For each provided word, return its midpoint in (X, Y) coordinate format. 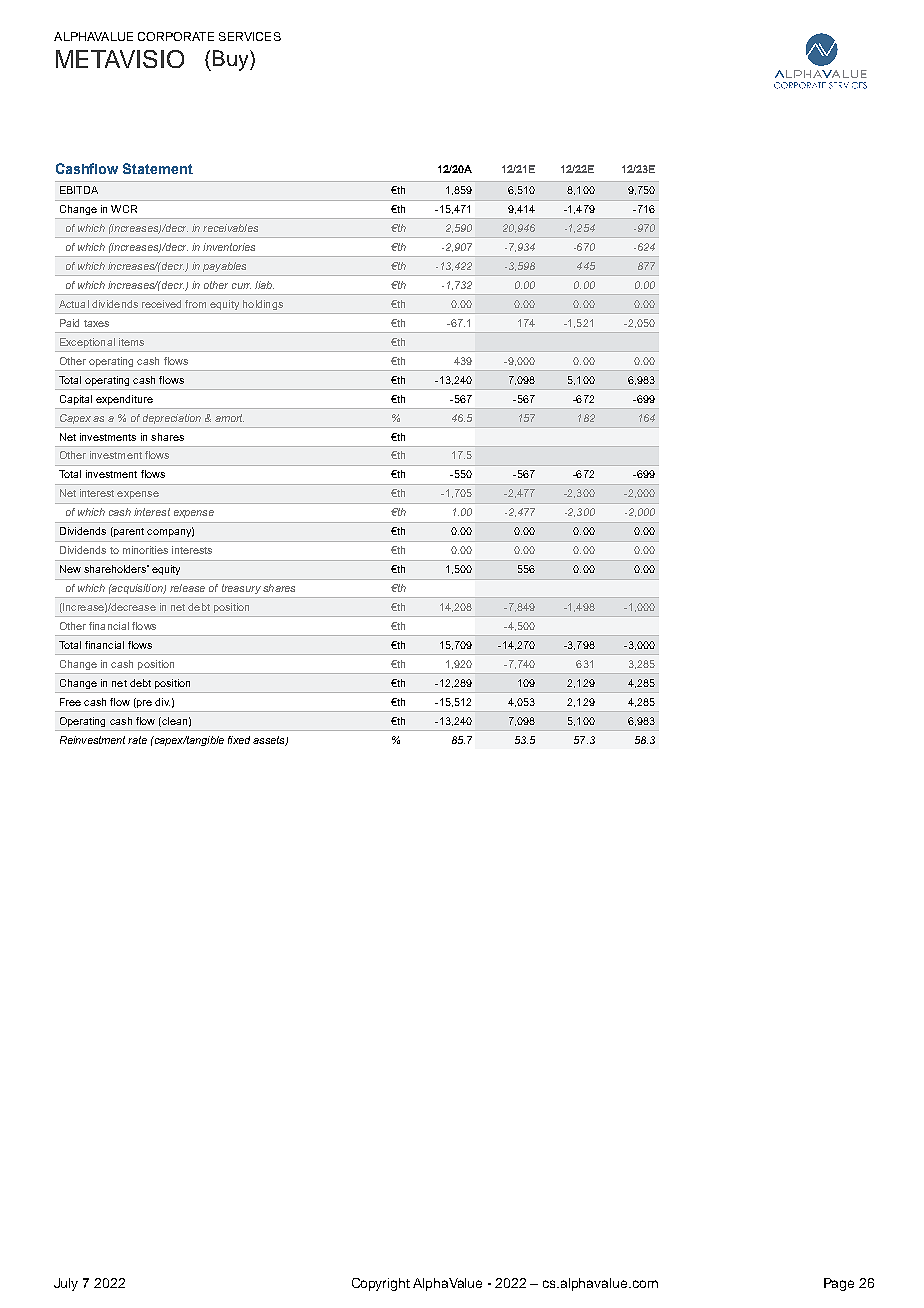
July (66, 1284)
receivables (230, 228)
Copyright (381, 1284)
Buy (230, 60)
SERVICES (250, 36)
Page (839, 1284)
